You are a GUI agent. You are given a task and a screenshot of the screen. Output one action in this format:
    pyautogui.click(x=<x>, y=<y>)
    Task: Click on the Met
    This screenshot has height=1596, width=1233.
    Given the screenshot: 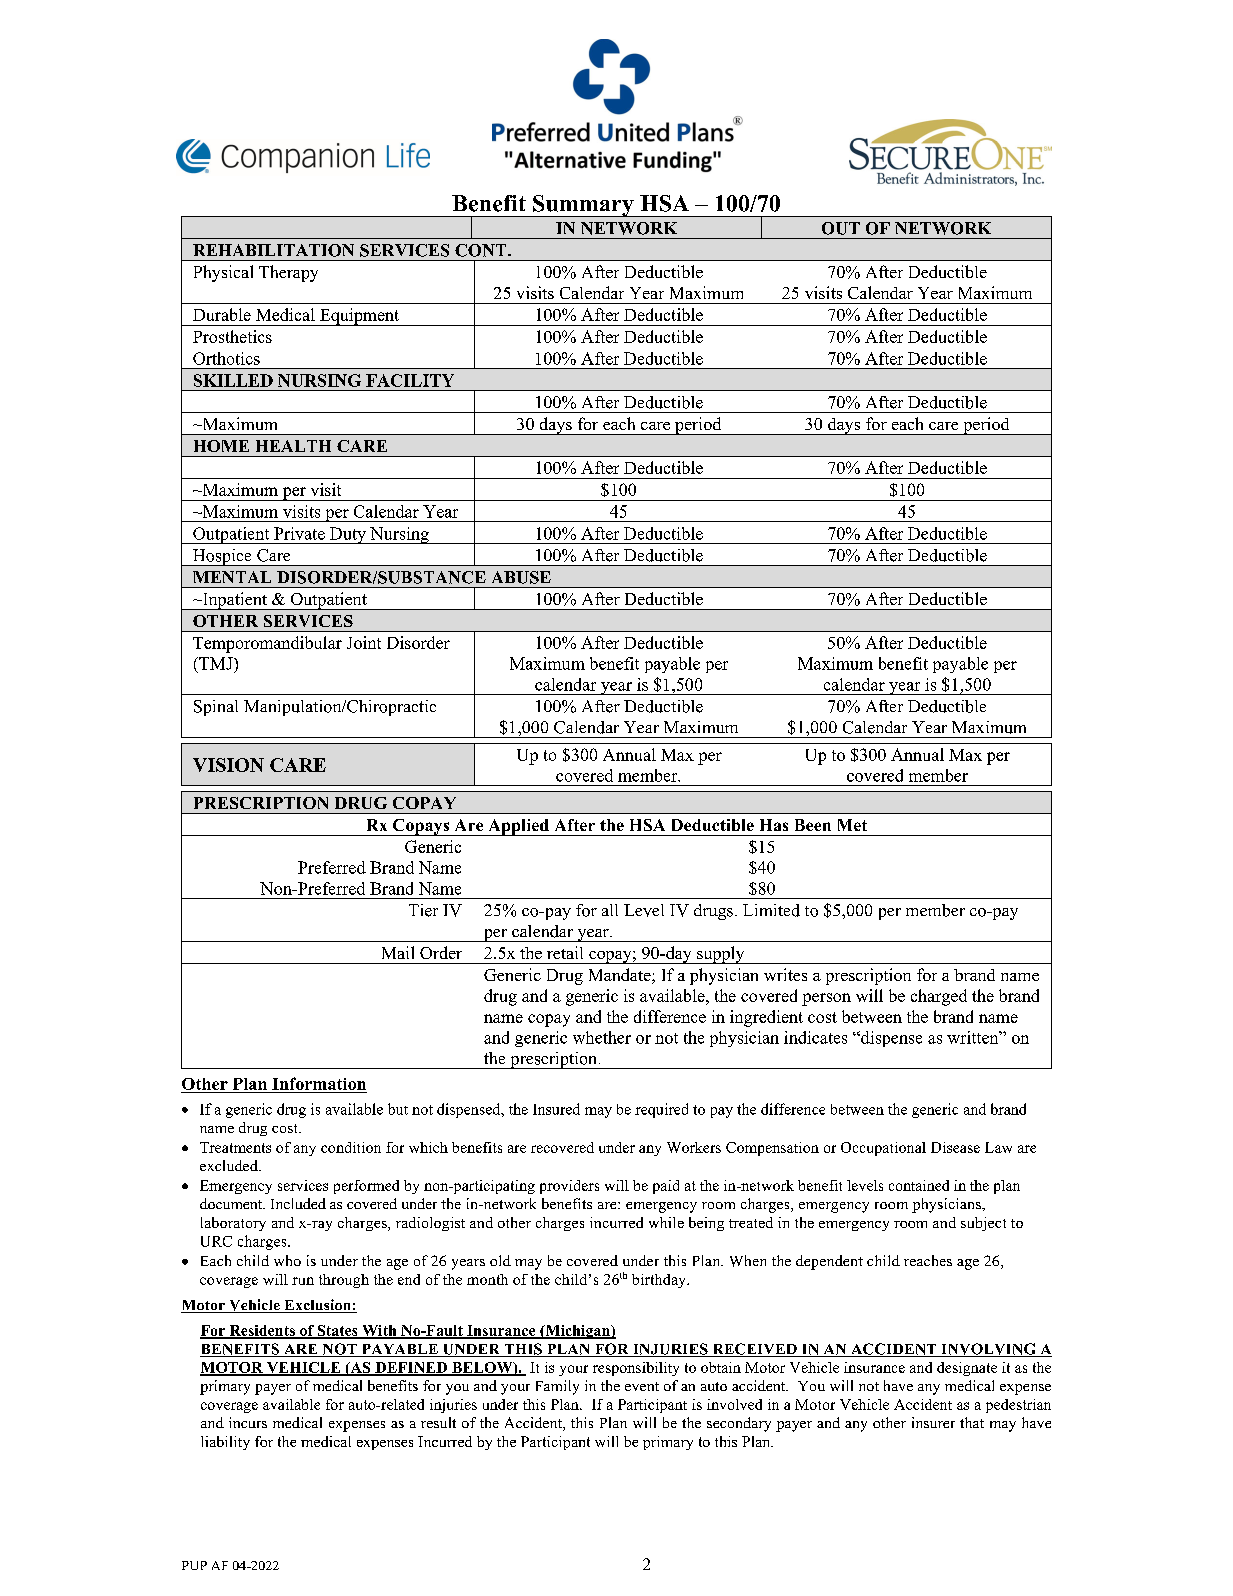 What is the action you would take?
    pyautogui.click(x=852, y=825)
